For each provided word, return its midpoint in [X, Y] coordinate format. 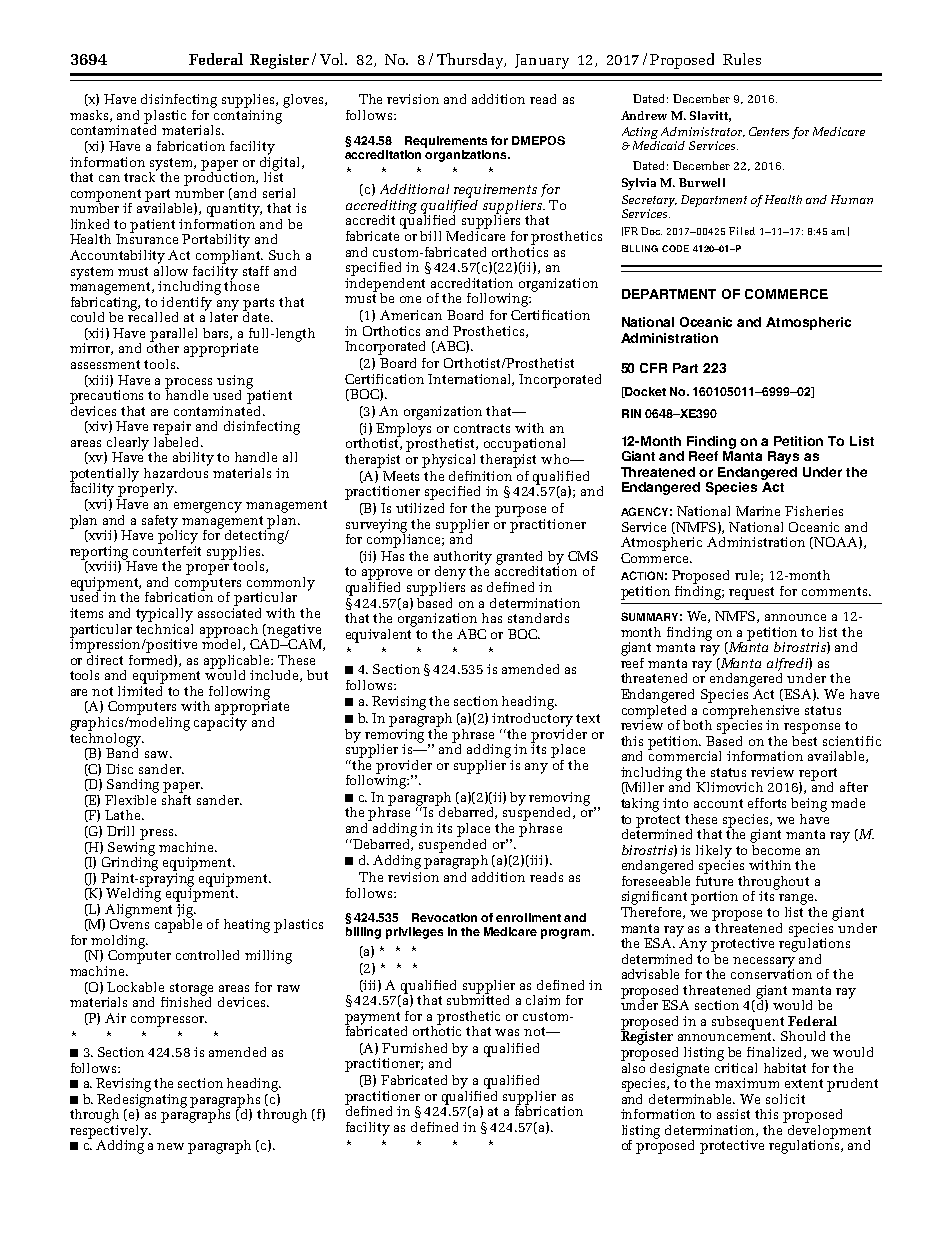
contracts [482, 428]
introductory [532, 720]
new [170, 1146]
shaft [176, 798]
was [507, 1032]
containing [247, 118]
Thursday [471, 61]
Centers [769, 131]
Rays [783, 457]
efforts [767, 803]
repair [172, 428]
